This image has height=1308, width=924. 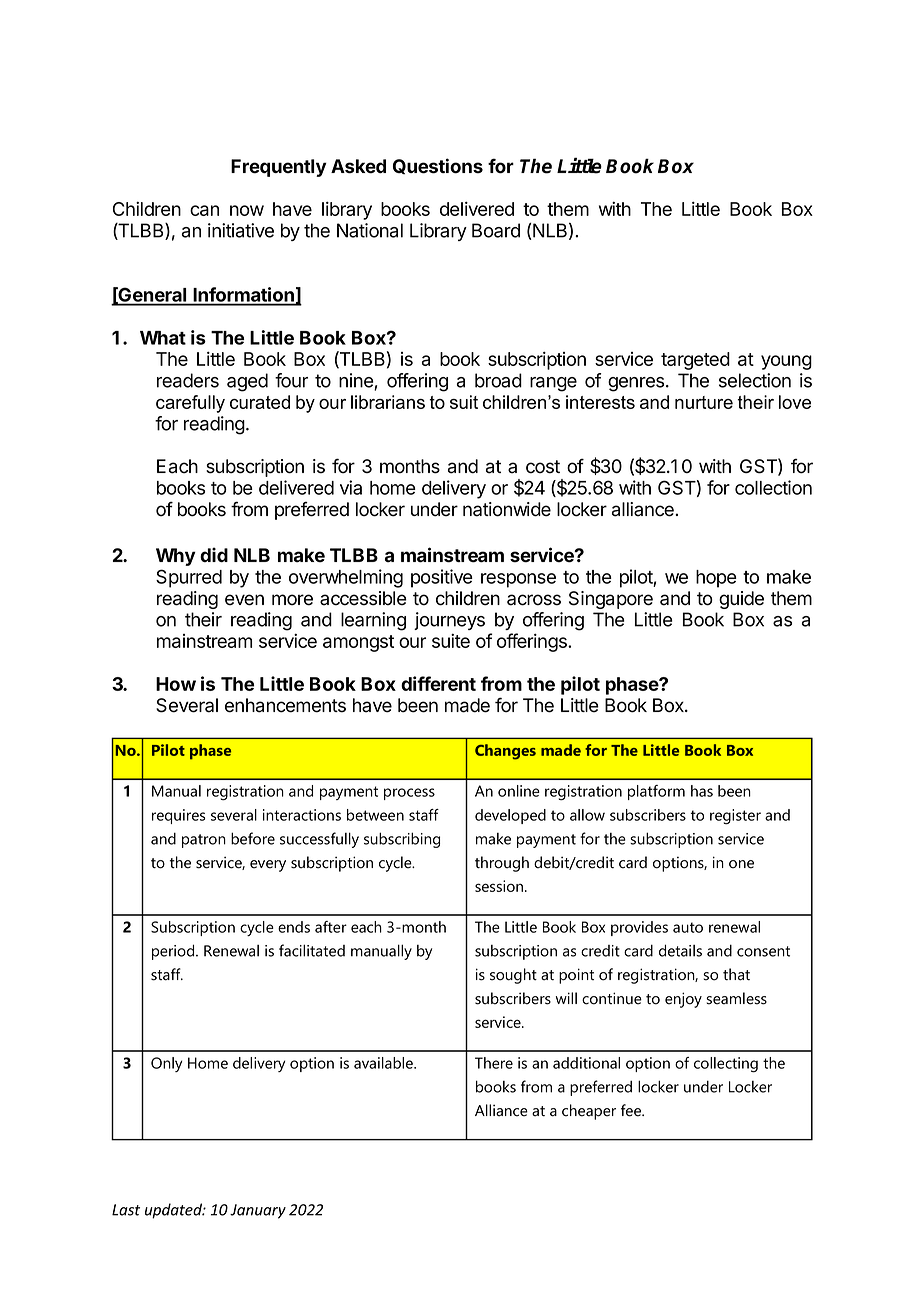 What do you see at coordinates (502, 864) in the image?
I see `through` at bounding box center [502, 864].
